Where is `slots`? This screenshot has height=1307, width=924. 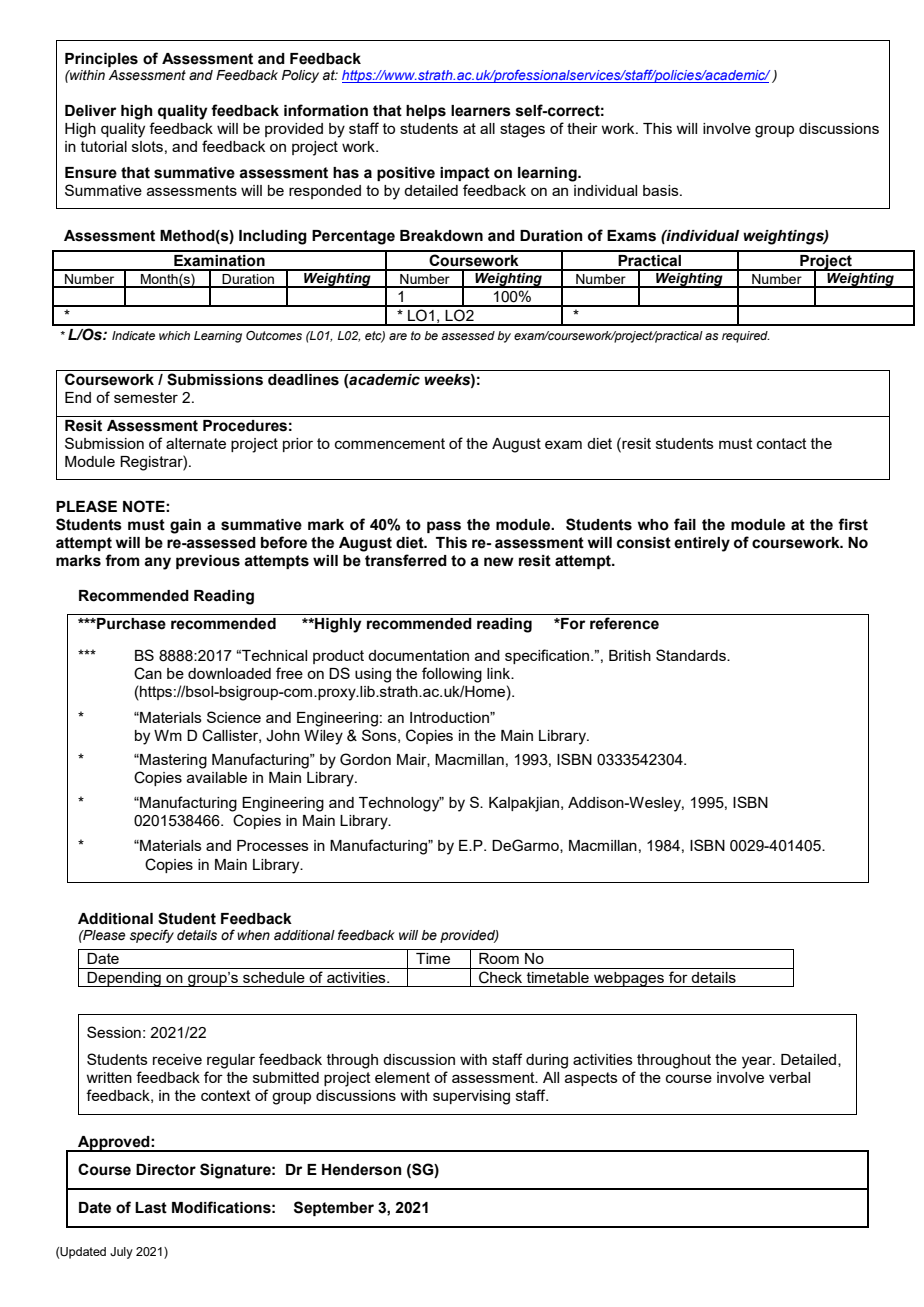
slots is located at coordinates (147, 146).
